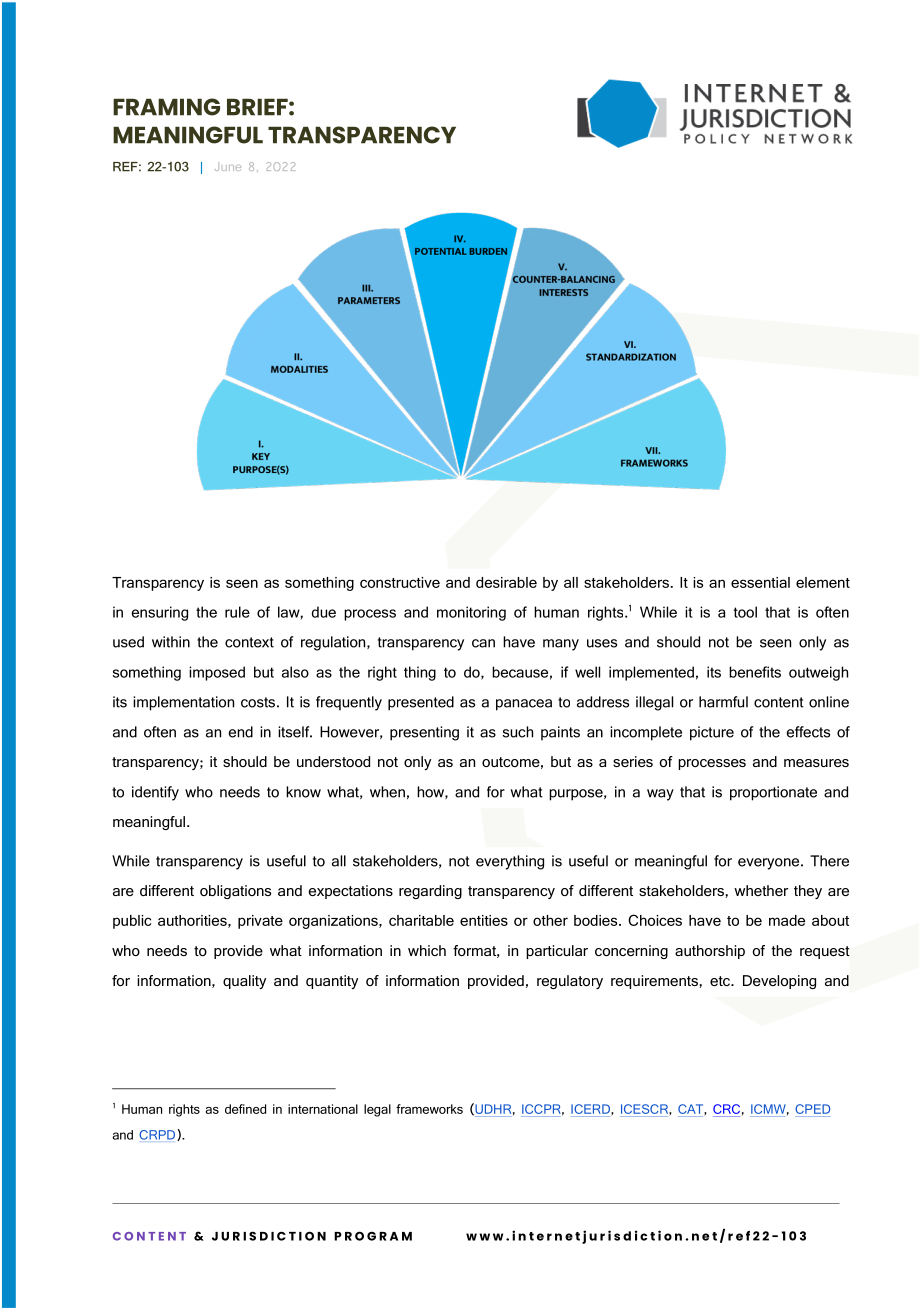  What do you see at coordinates (823, 582) in the image?
I see `element` at bounding box center [823, 582].
